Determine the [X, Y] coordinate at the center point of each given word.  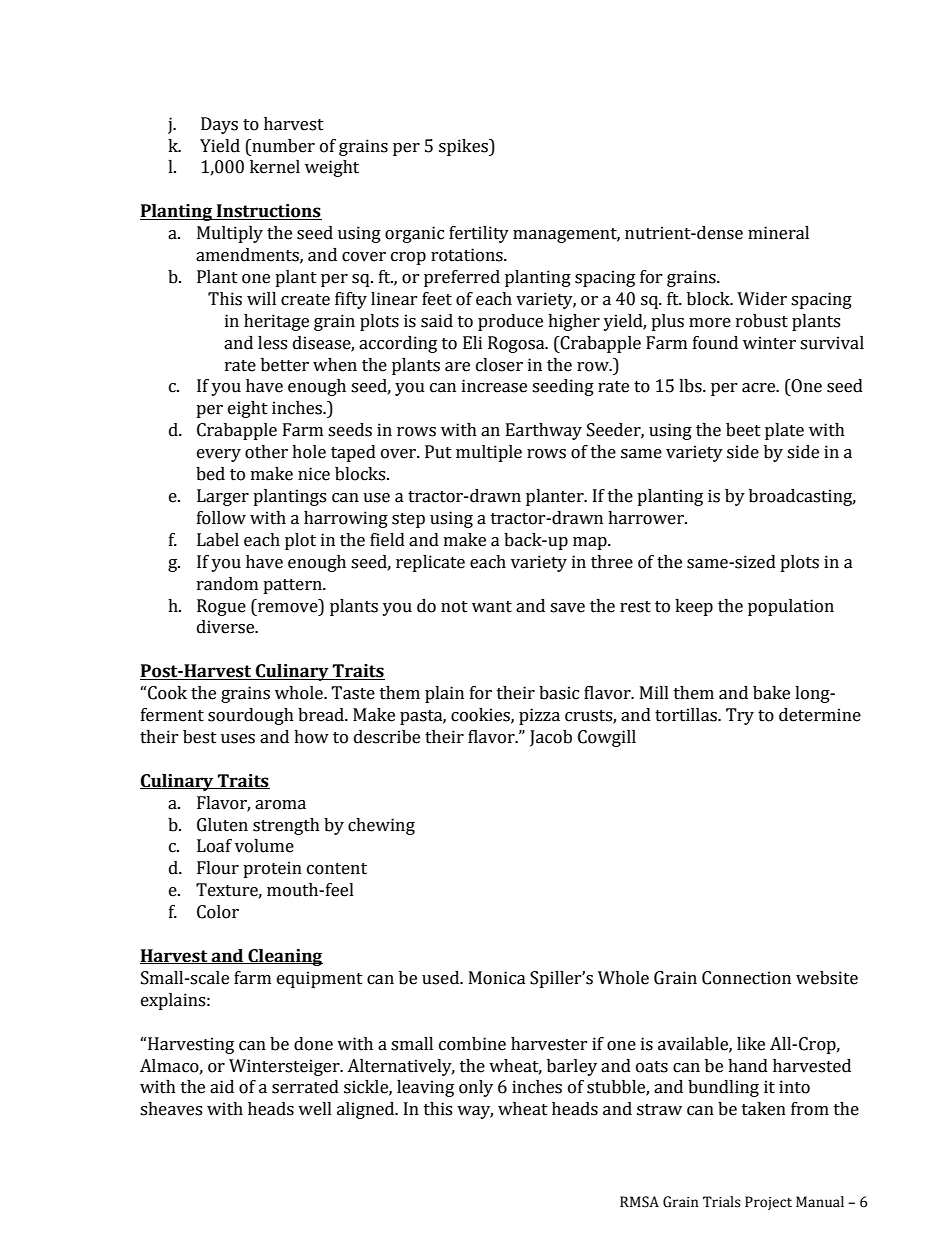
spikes [464, 147]
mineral [778, 233]
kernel [275, 167]
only [476, 1088]
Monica [497, 978]
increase [494, 386]
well [315, 1109]
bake [771, 693]
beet [743, 430]
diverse [227, 627]
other [266, 452]
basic [559, 693]
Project [768, 1203]
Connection [746, 978]
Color [218, 912]
